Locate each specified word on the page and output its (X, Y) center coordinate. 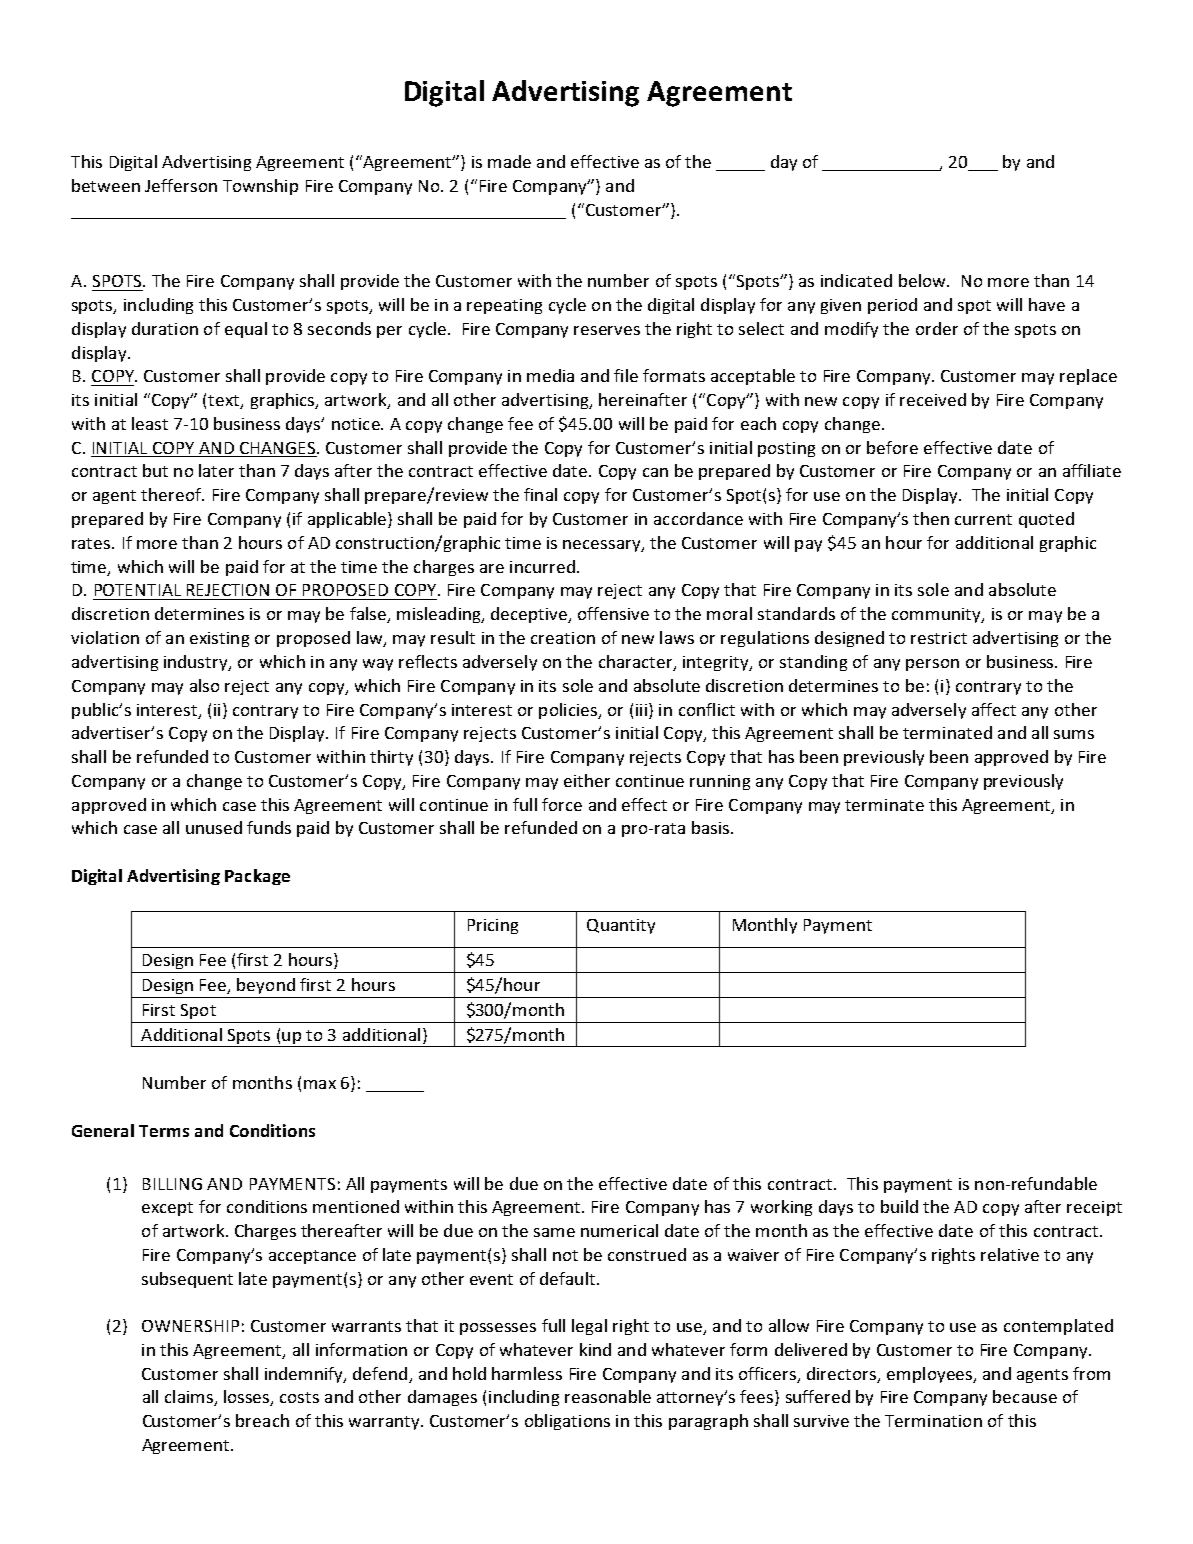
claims (190, 1398)
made (509, 161)
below (923, 280)
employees (930, 1375)
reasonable (608, 1396)
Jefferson (181, 185)
